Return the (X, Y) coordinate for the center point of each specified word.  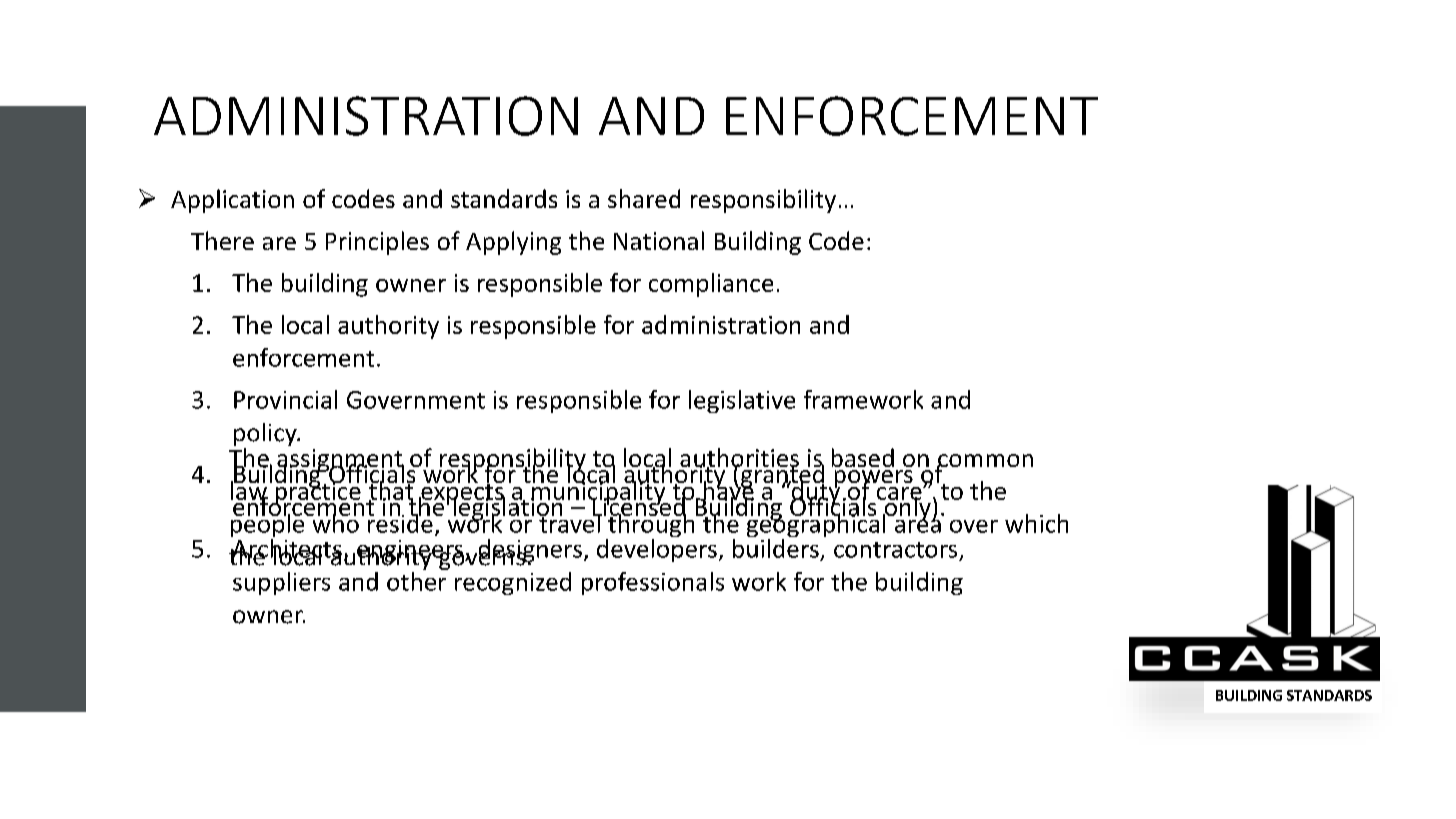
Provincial (285, 399)
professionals (653, 583)
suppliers (281, 583)
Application (232, 201)
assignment (340, 461)
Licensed (639, 506)
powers (875, 480)
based (863, 457)
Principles (377, 243)
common (985, 462)
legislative (742, 401)
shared (644, 198)
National (659, 240)
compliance (711, 285)
